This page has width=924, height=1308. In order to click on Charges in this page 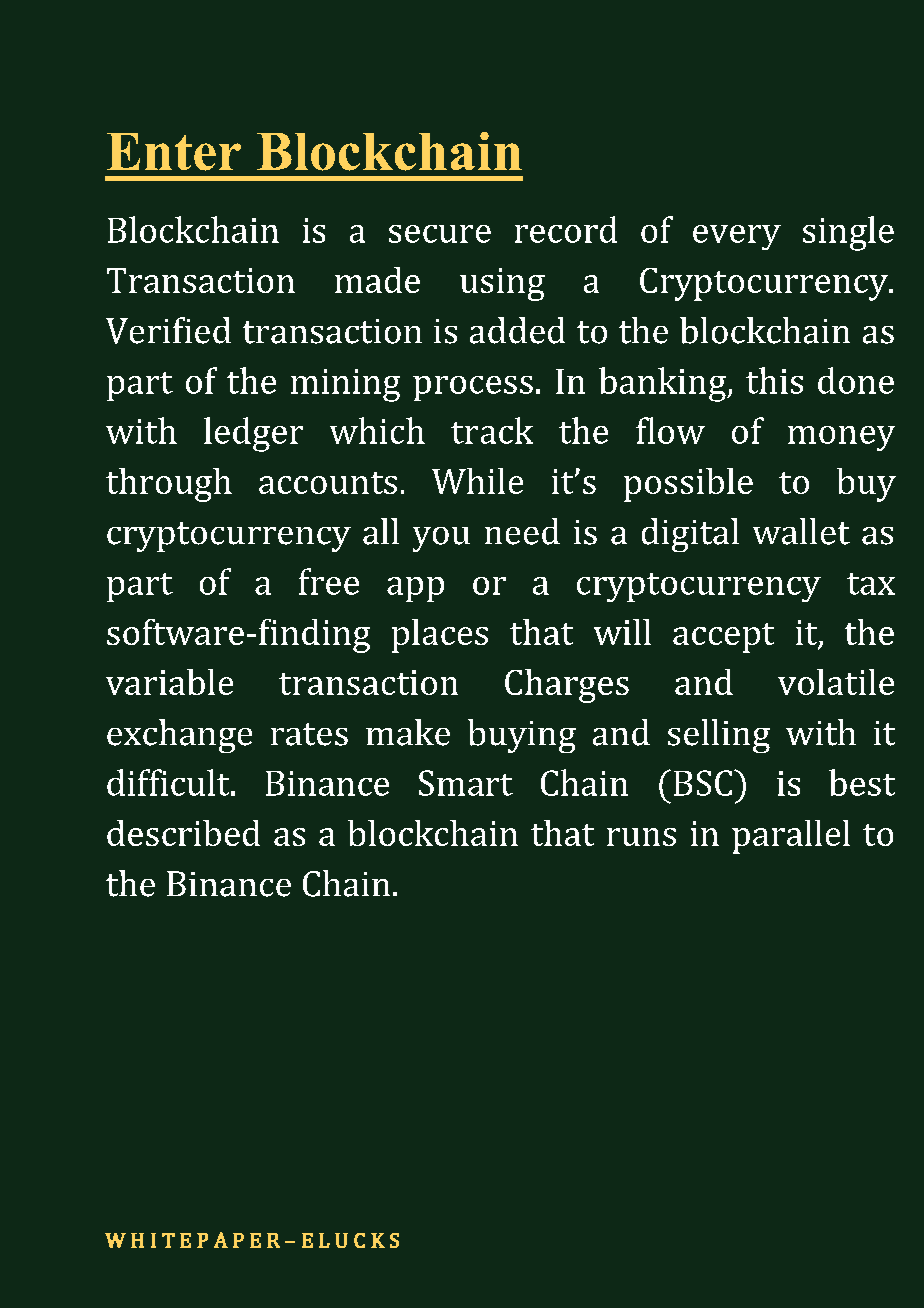, I will do `click(567, 686)`.
